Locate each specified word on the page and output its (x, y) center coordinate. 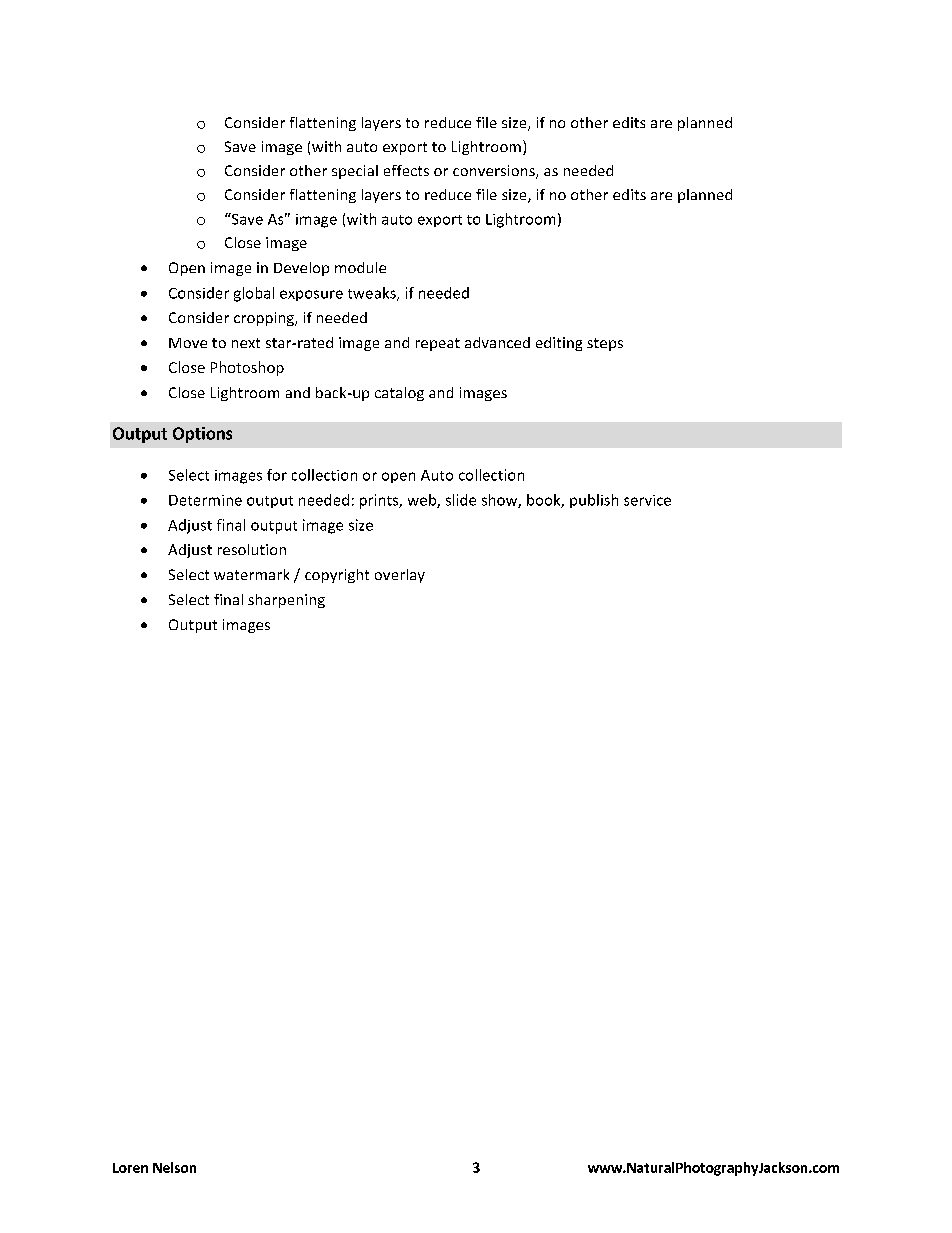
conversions (495, 172)
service (647, 500)
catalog (399, 394)
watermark (251, 574)
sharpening (286, 601)
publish (594, 501)
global (254, 294)
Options (202, 435)
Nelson (174, 1167)
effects (406, 170)
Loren (130, 1168)
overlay (400, 576)
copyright (337, 576)
